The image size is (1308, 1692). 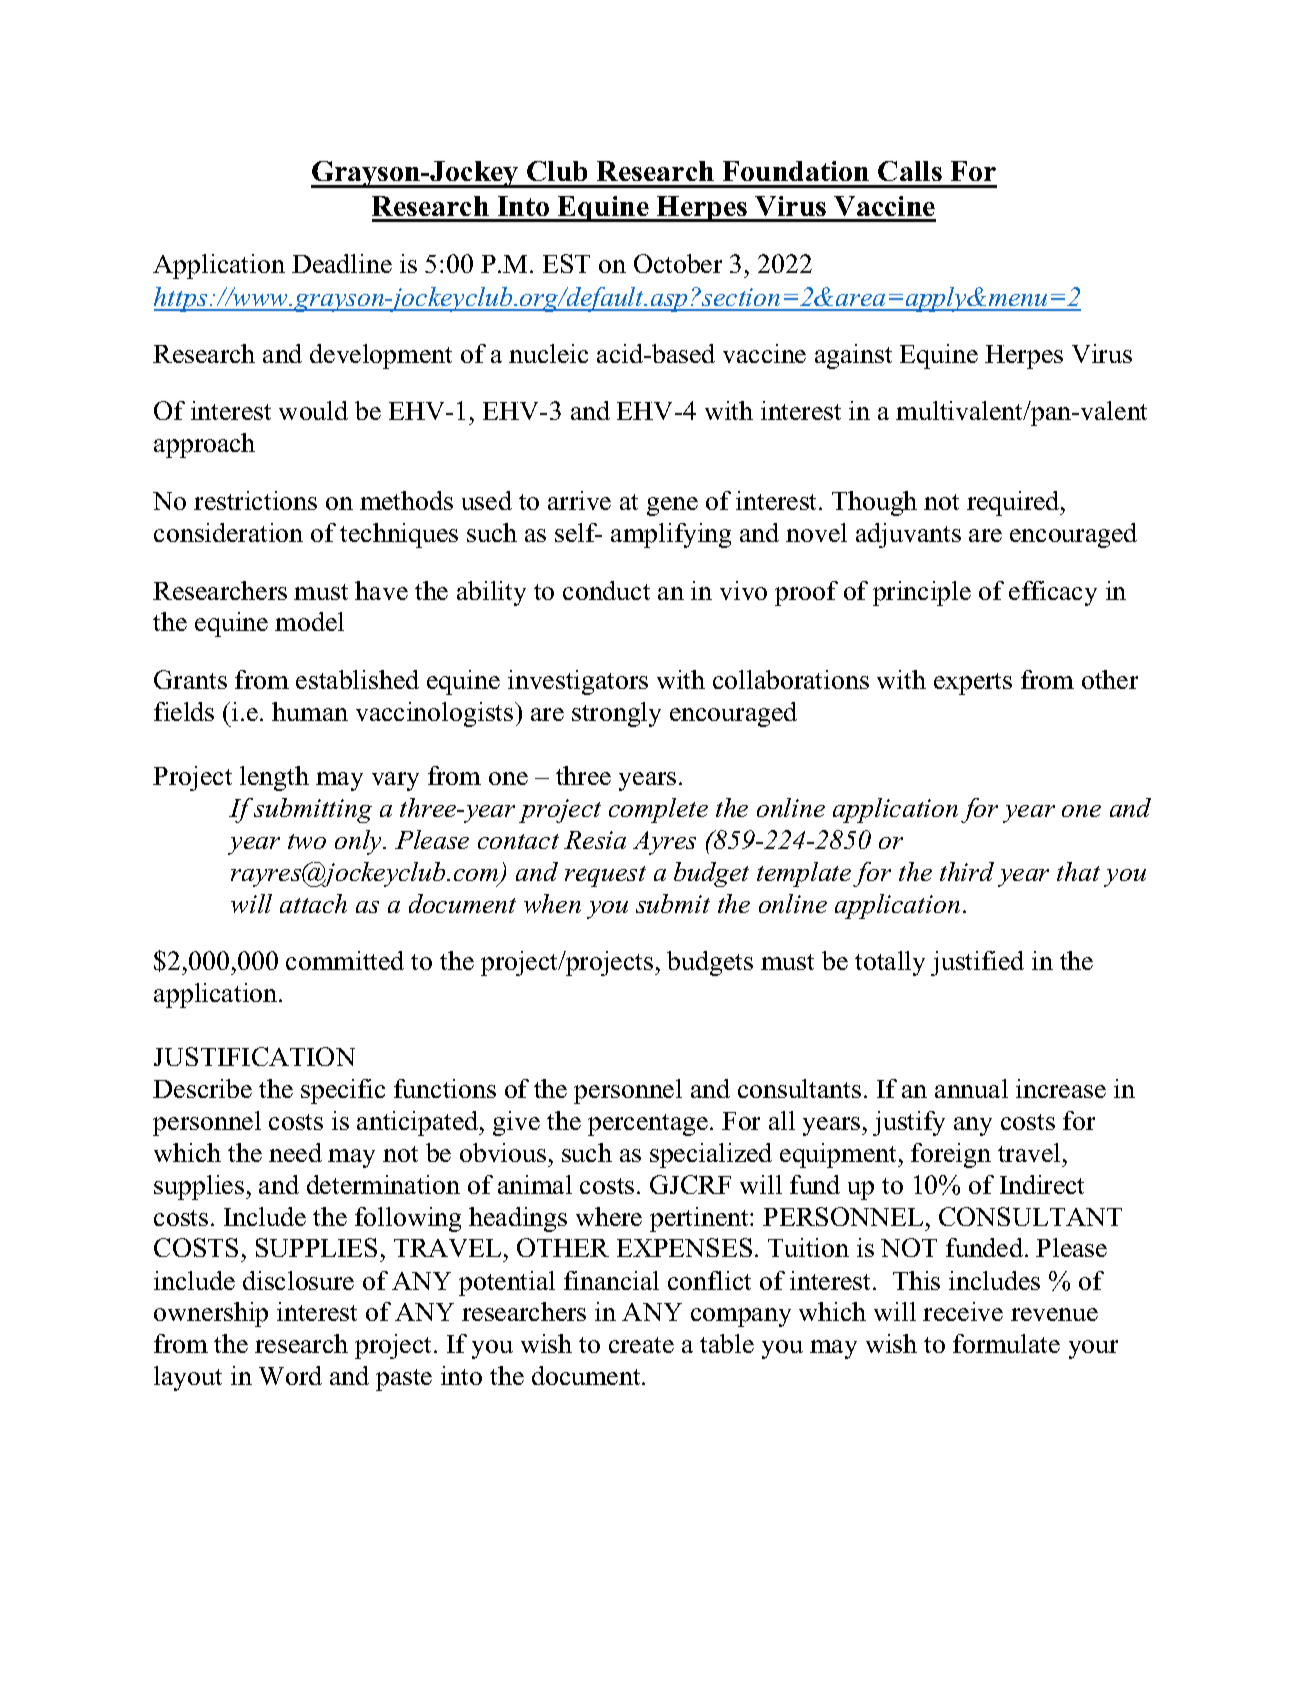 I want to click on Word, so click(x=290, y=1375).
